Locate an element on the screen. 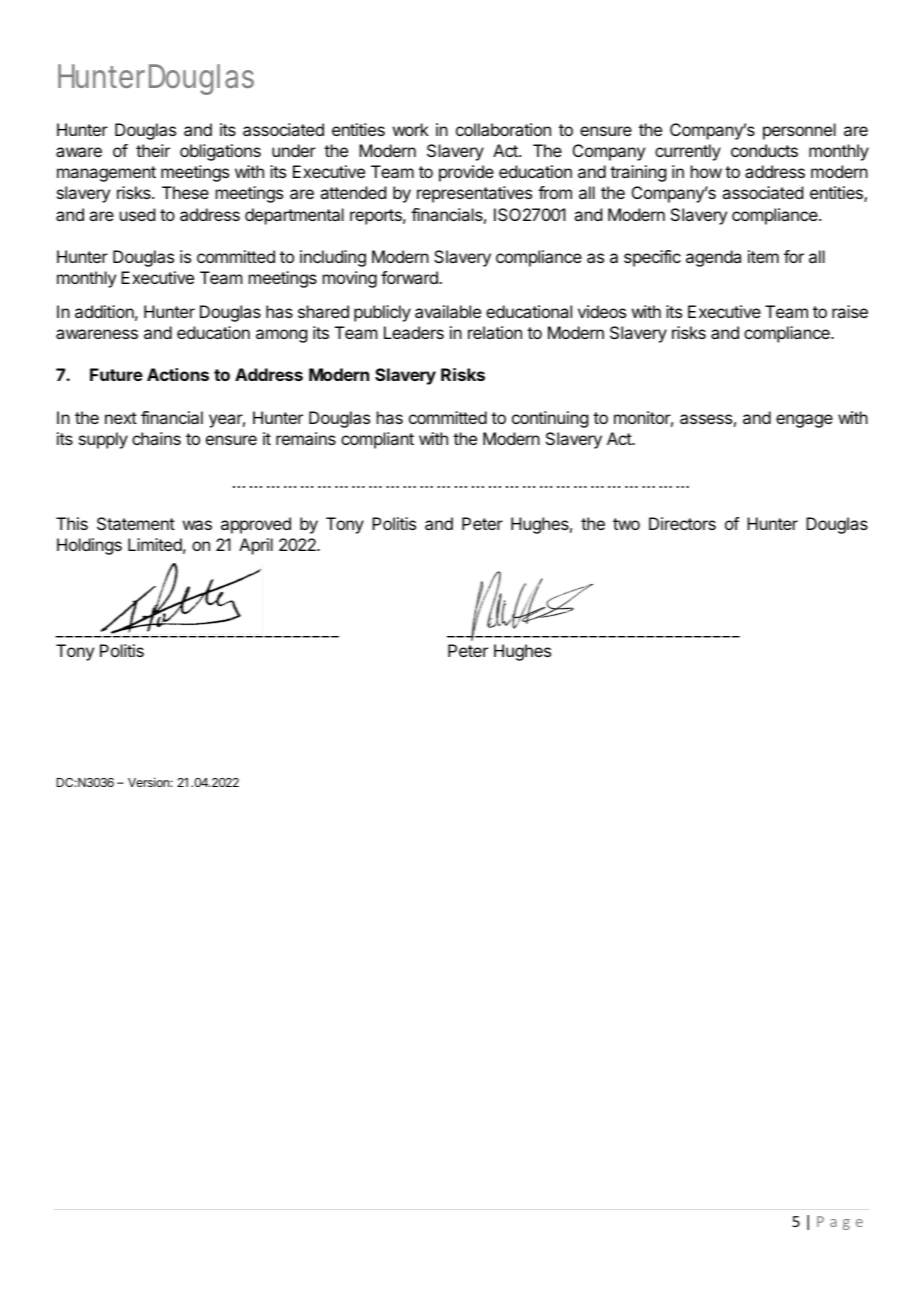 This screenshot has width=924, height=1308. provide is located at coordinates (466, 173).
